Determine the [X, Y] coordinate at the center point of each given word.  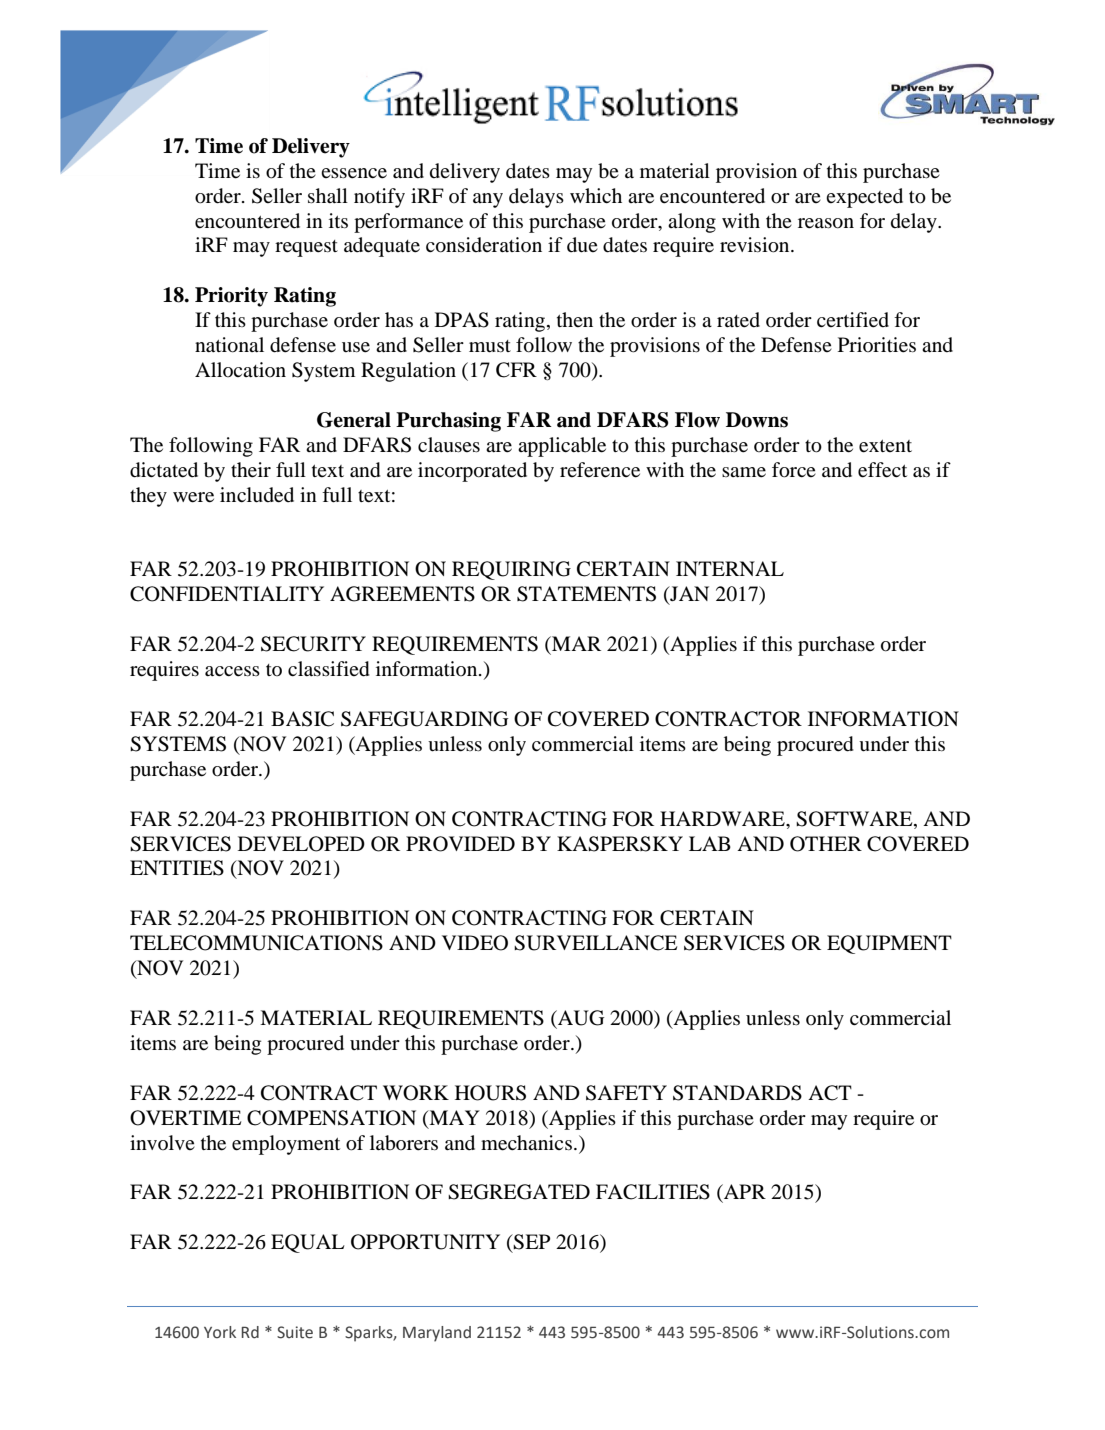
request [306, 248]
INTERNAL [730, 568]
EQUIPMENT [889, 944]
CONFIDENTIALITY [227, 594]
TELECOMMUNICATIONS [256, 943]
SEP [531, 1242]
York [220, 1332]
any [488, 200]
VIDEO [475, 943]
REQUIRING [511, 570]
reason [826, 223]
